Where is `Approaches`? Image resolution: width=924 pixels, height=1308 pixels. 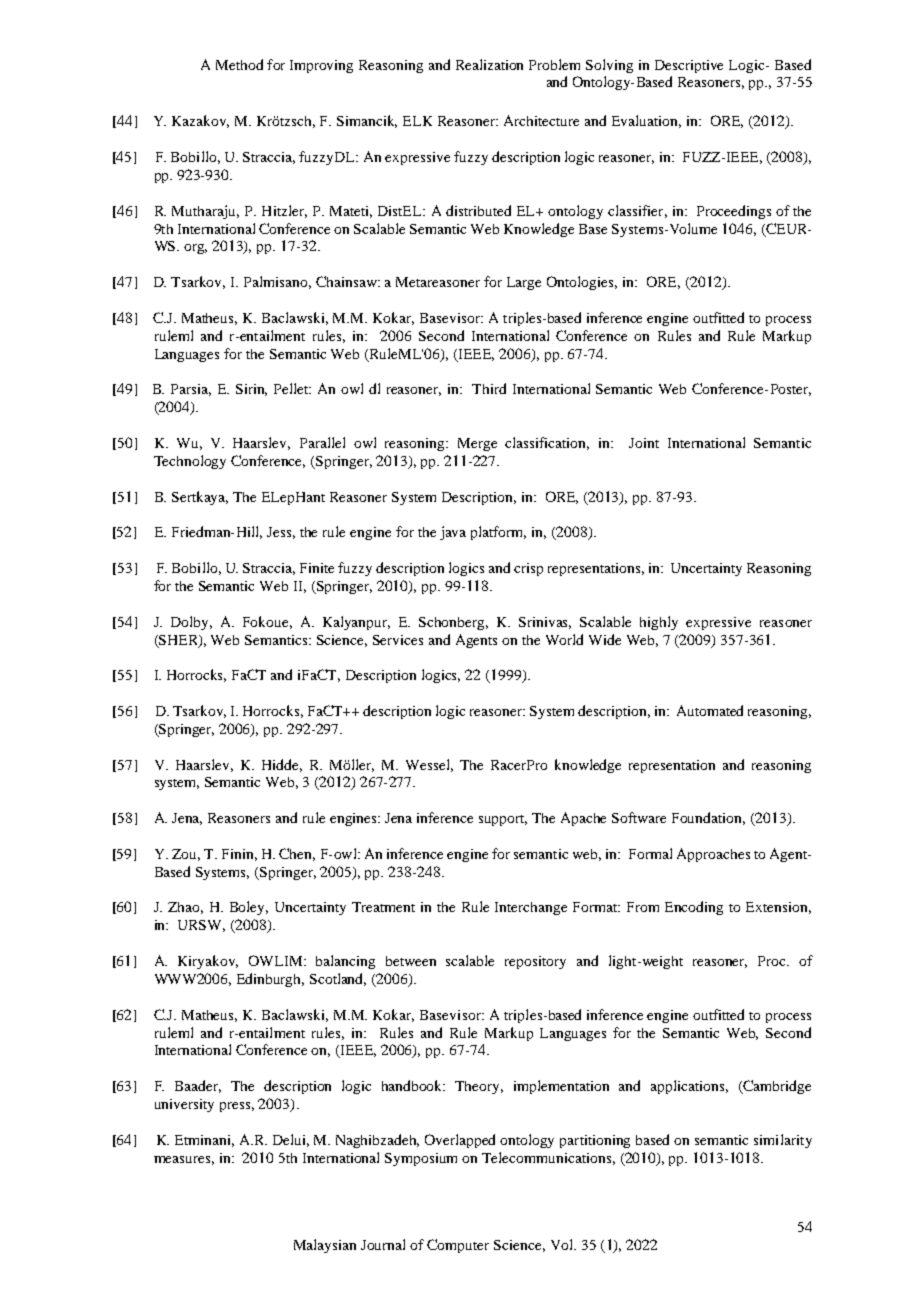
Approaches is located at coordinates (713, 855).
